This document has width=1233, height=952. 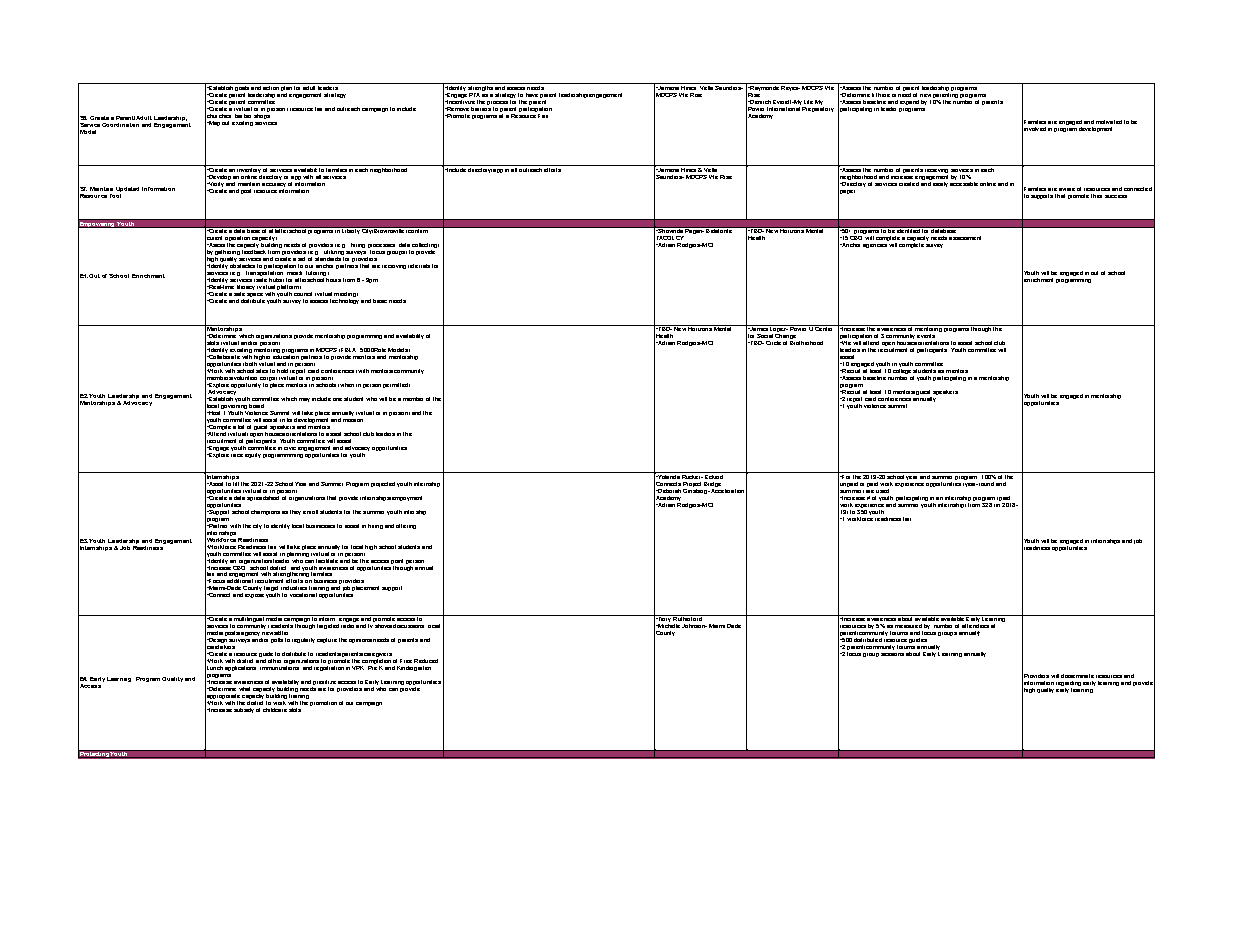 I want to click on council, so click(x=303, y=294).
